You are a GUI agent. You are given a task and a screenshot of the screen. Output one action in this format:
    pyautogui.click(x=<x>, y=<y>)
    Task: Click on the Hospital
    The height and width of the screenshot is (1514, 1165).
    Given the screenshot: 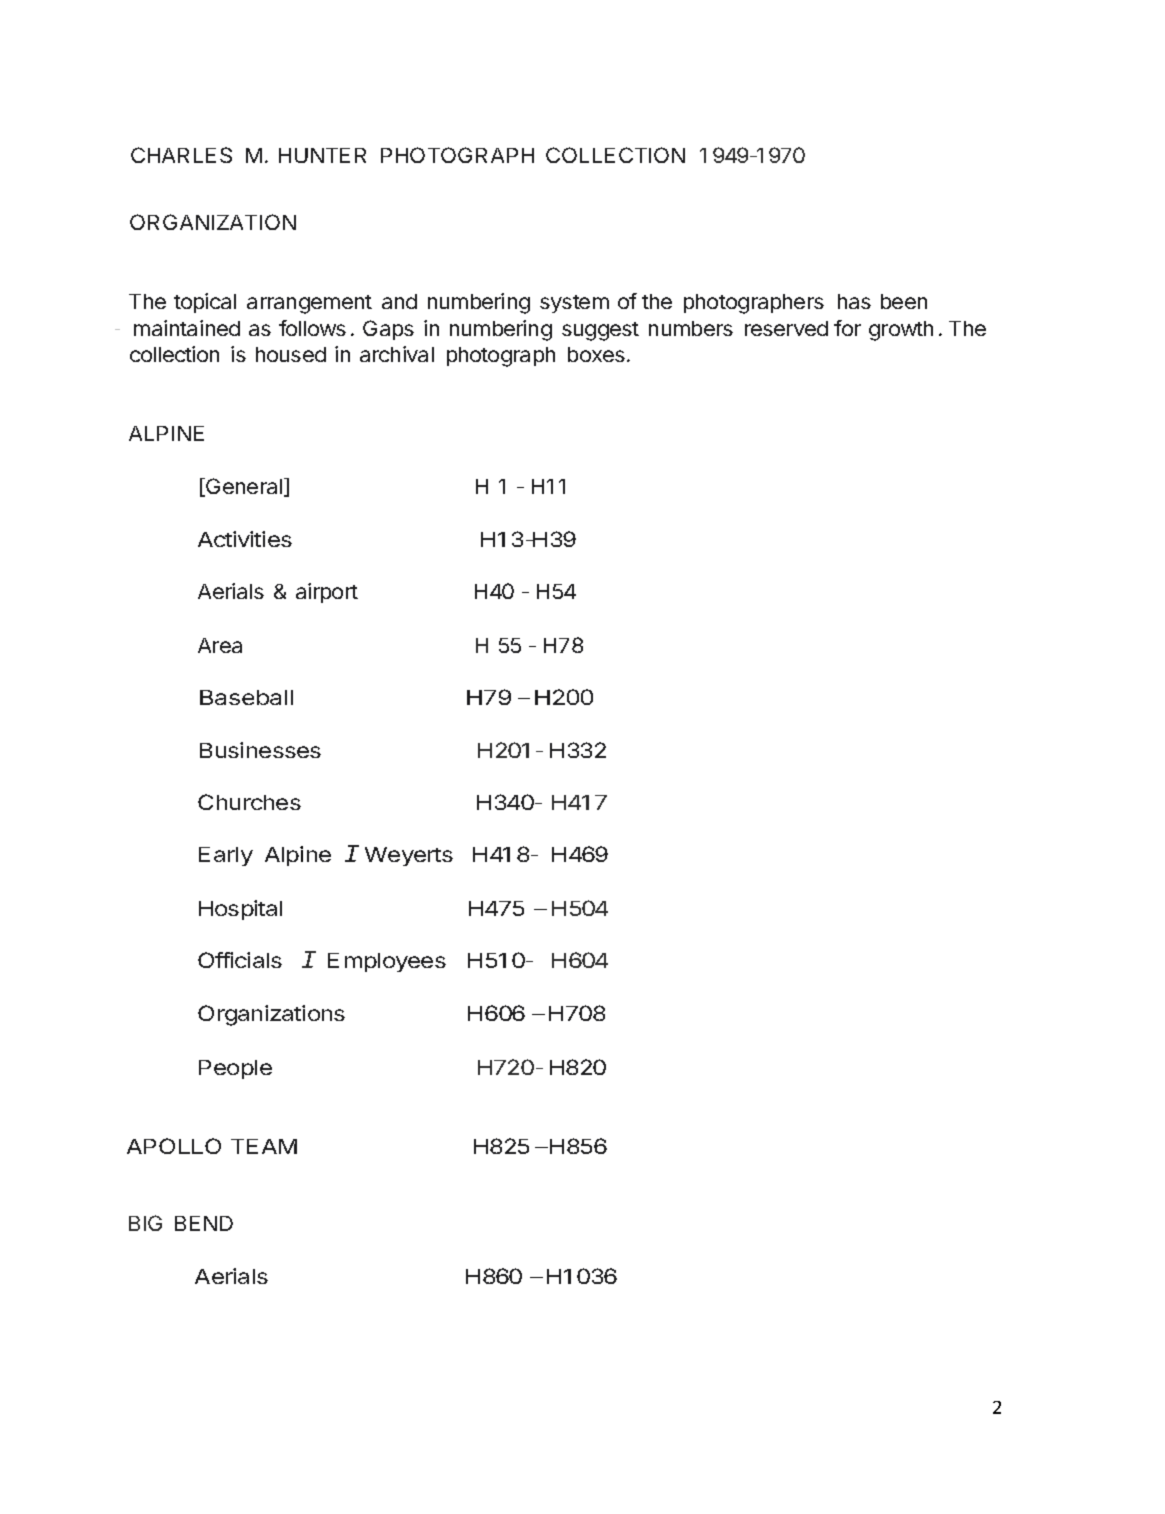 What is the action you would take?
    pyautogui.click(x=240, y=910)
